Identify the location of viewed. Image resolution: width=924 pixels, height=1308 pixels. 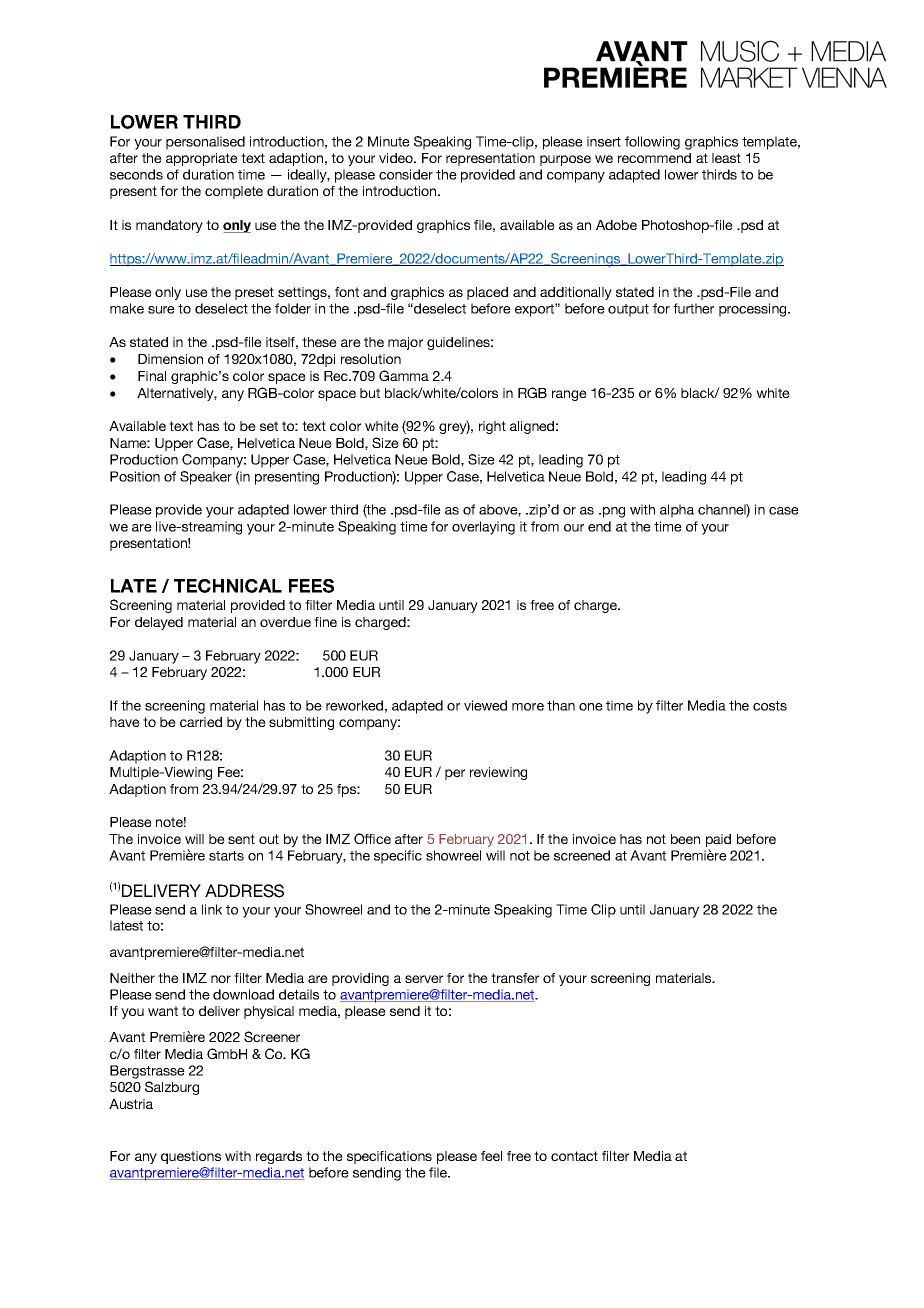
(485, 705).
